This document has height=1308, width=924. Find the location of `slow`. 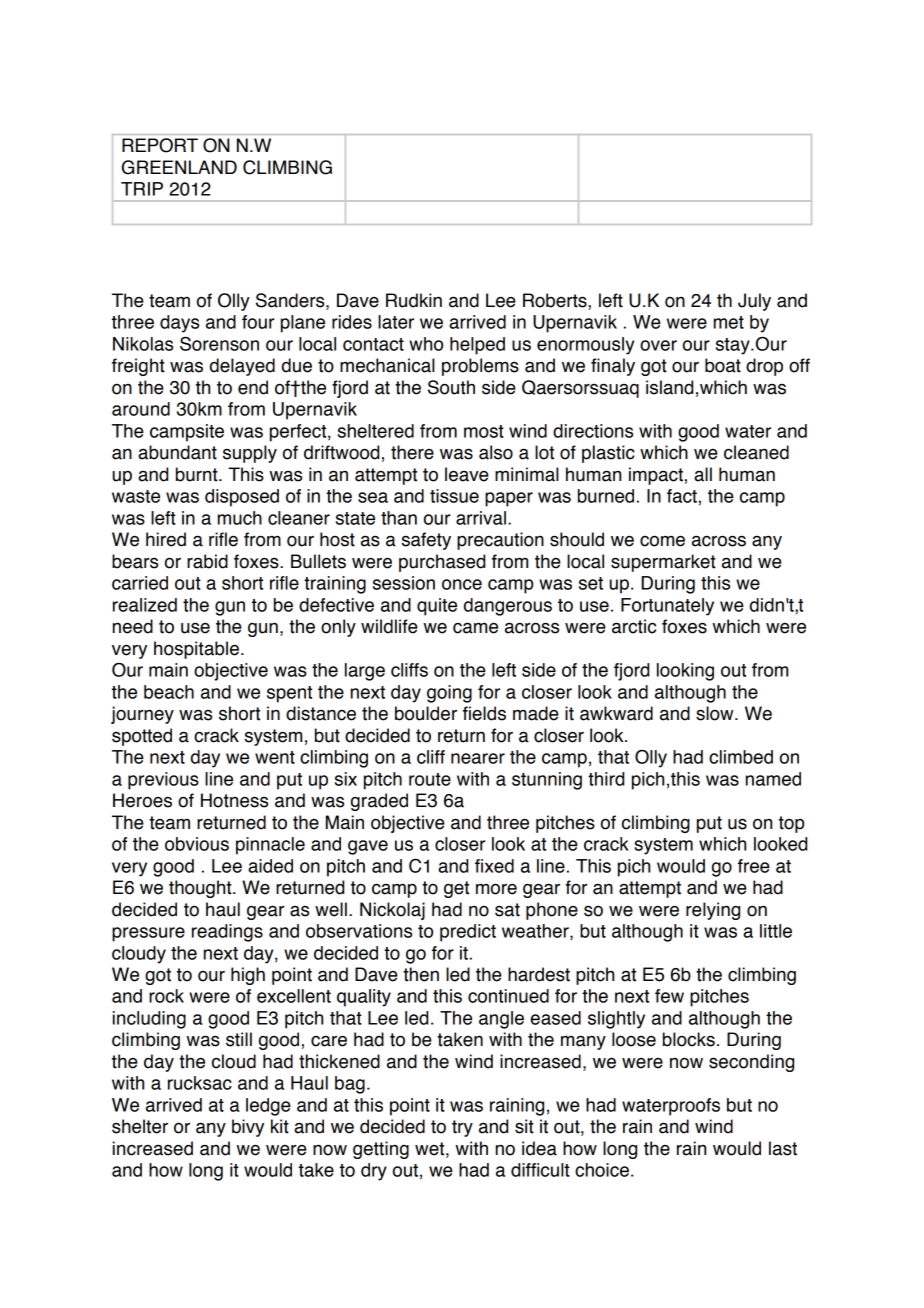

slow is located at coordinates (716, 713).
